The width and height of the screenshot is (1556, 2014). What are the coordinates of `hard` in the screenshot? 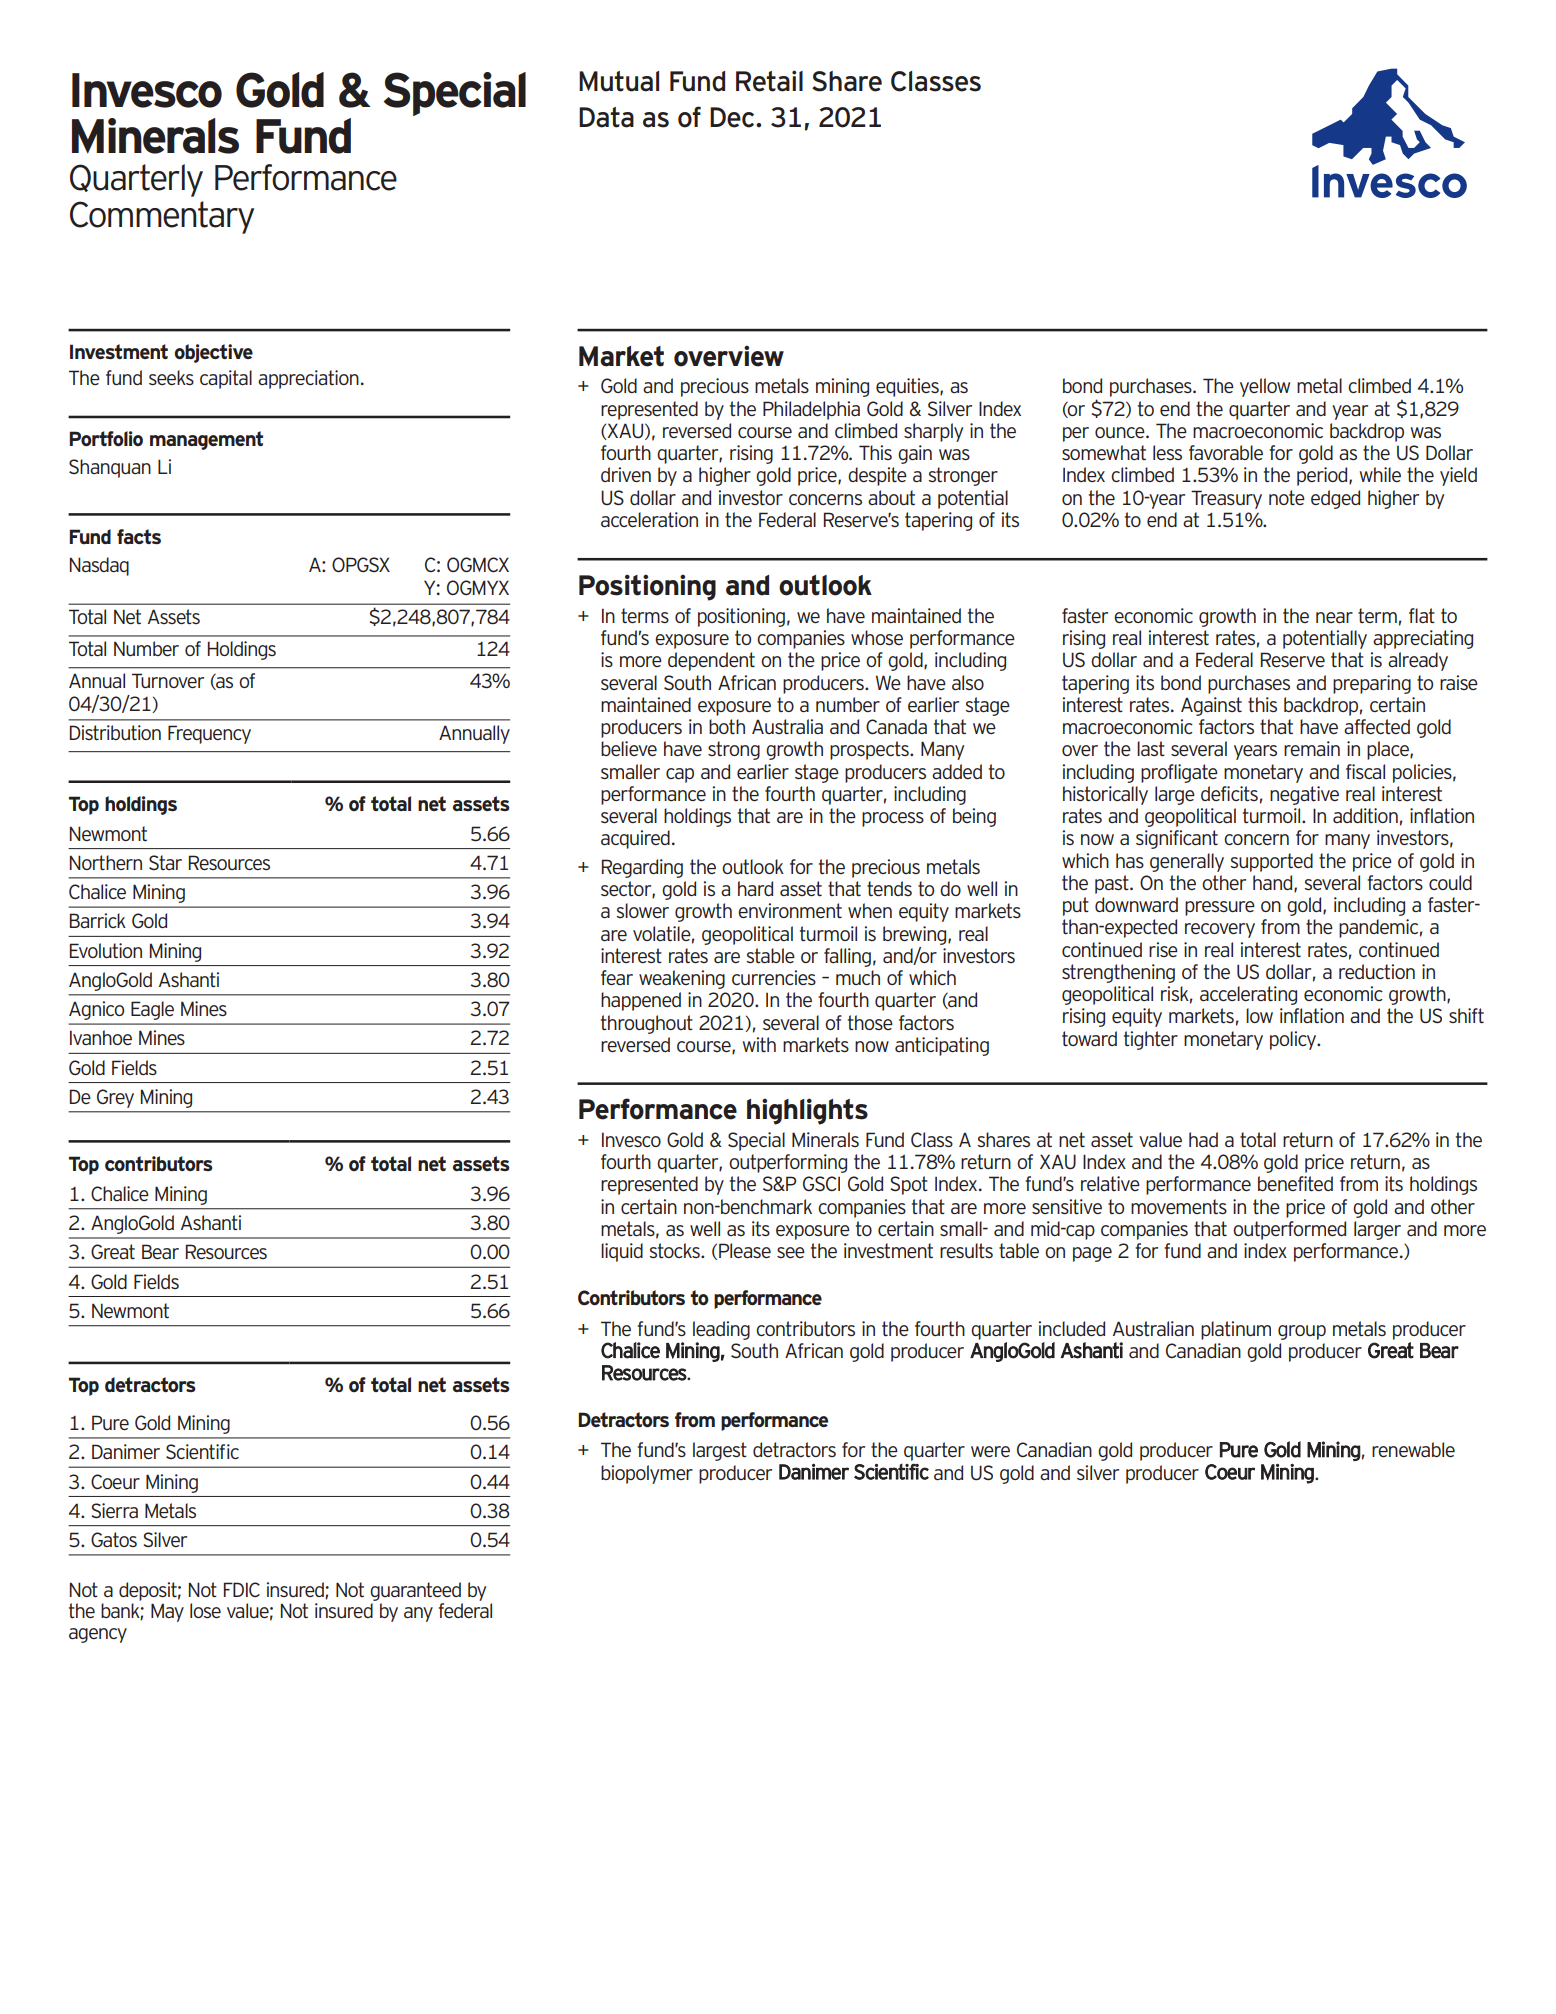 It's located at (755, 888).
